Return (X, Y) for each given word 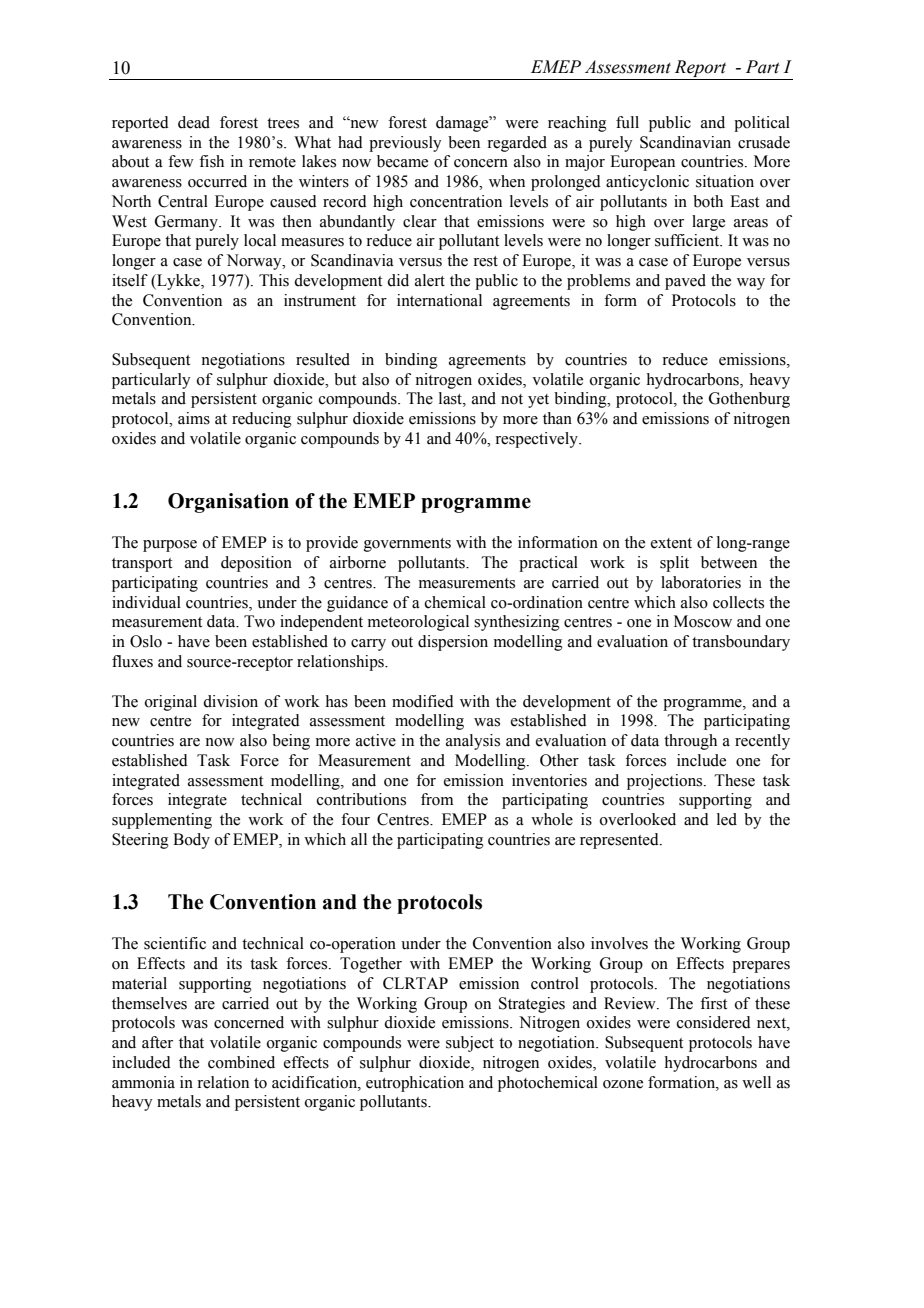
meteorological (418, 623)
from (437, 799)
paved (685, 282)
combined (241, 1062)
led (727, 819)
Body (191, 841)
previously (405, 144)
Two (259, 621)
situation (725, 181)
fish (211, 161)
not (512, 399)
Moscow (703, 621)
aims (194, 418)
